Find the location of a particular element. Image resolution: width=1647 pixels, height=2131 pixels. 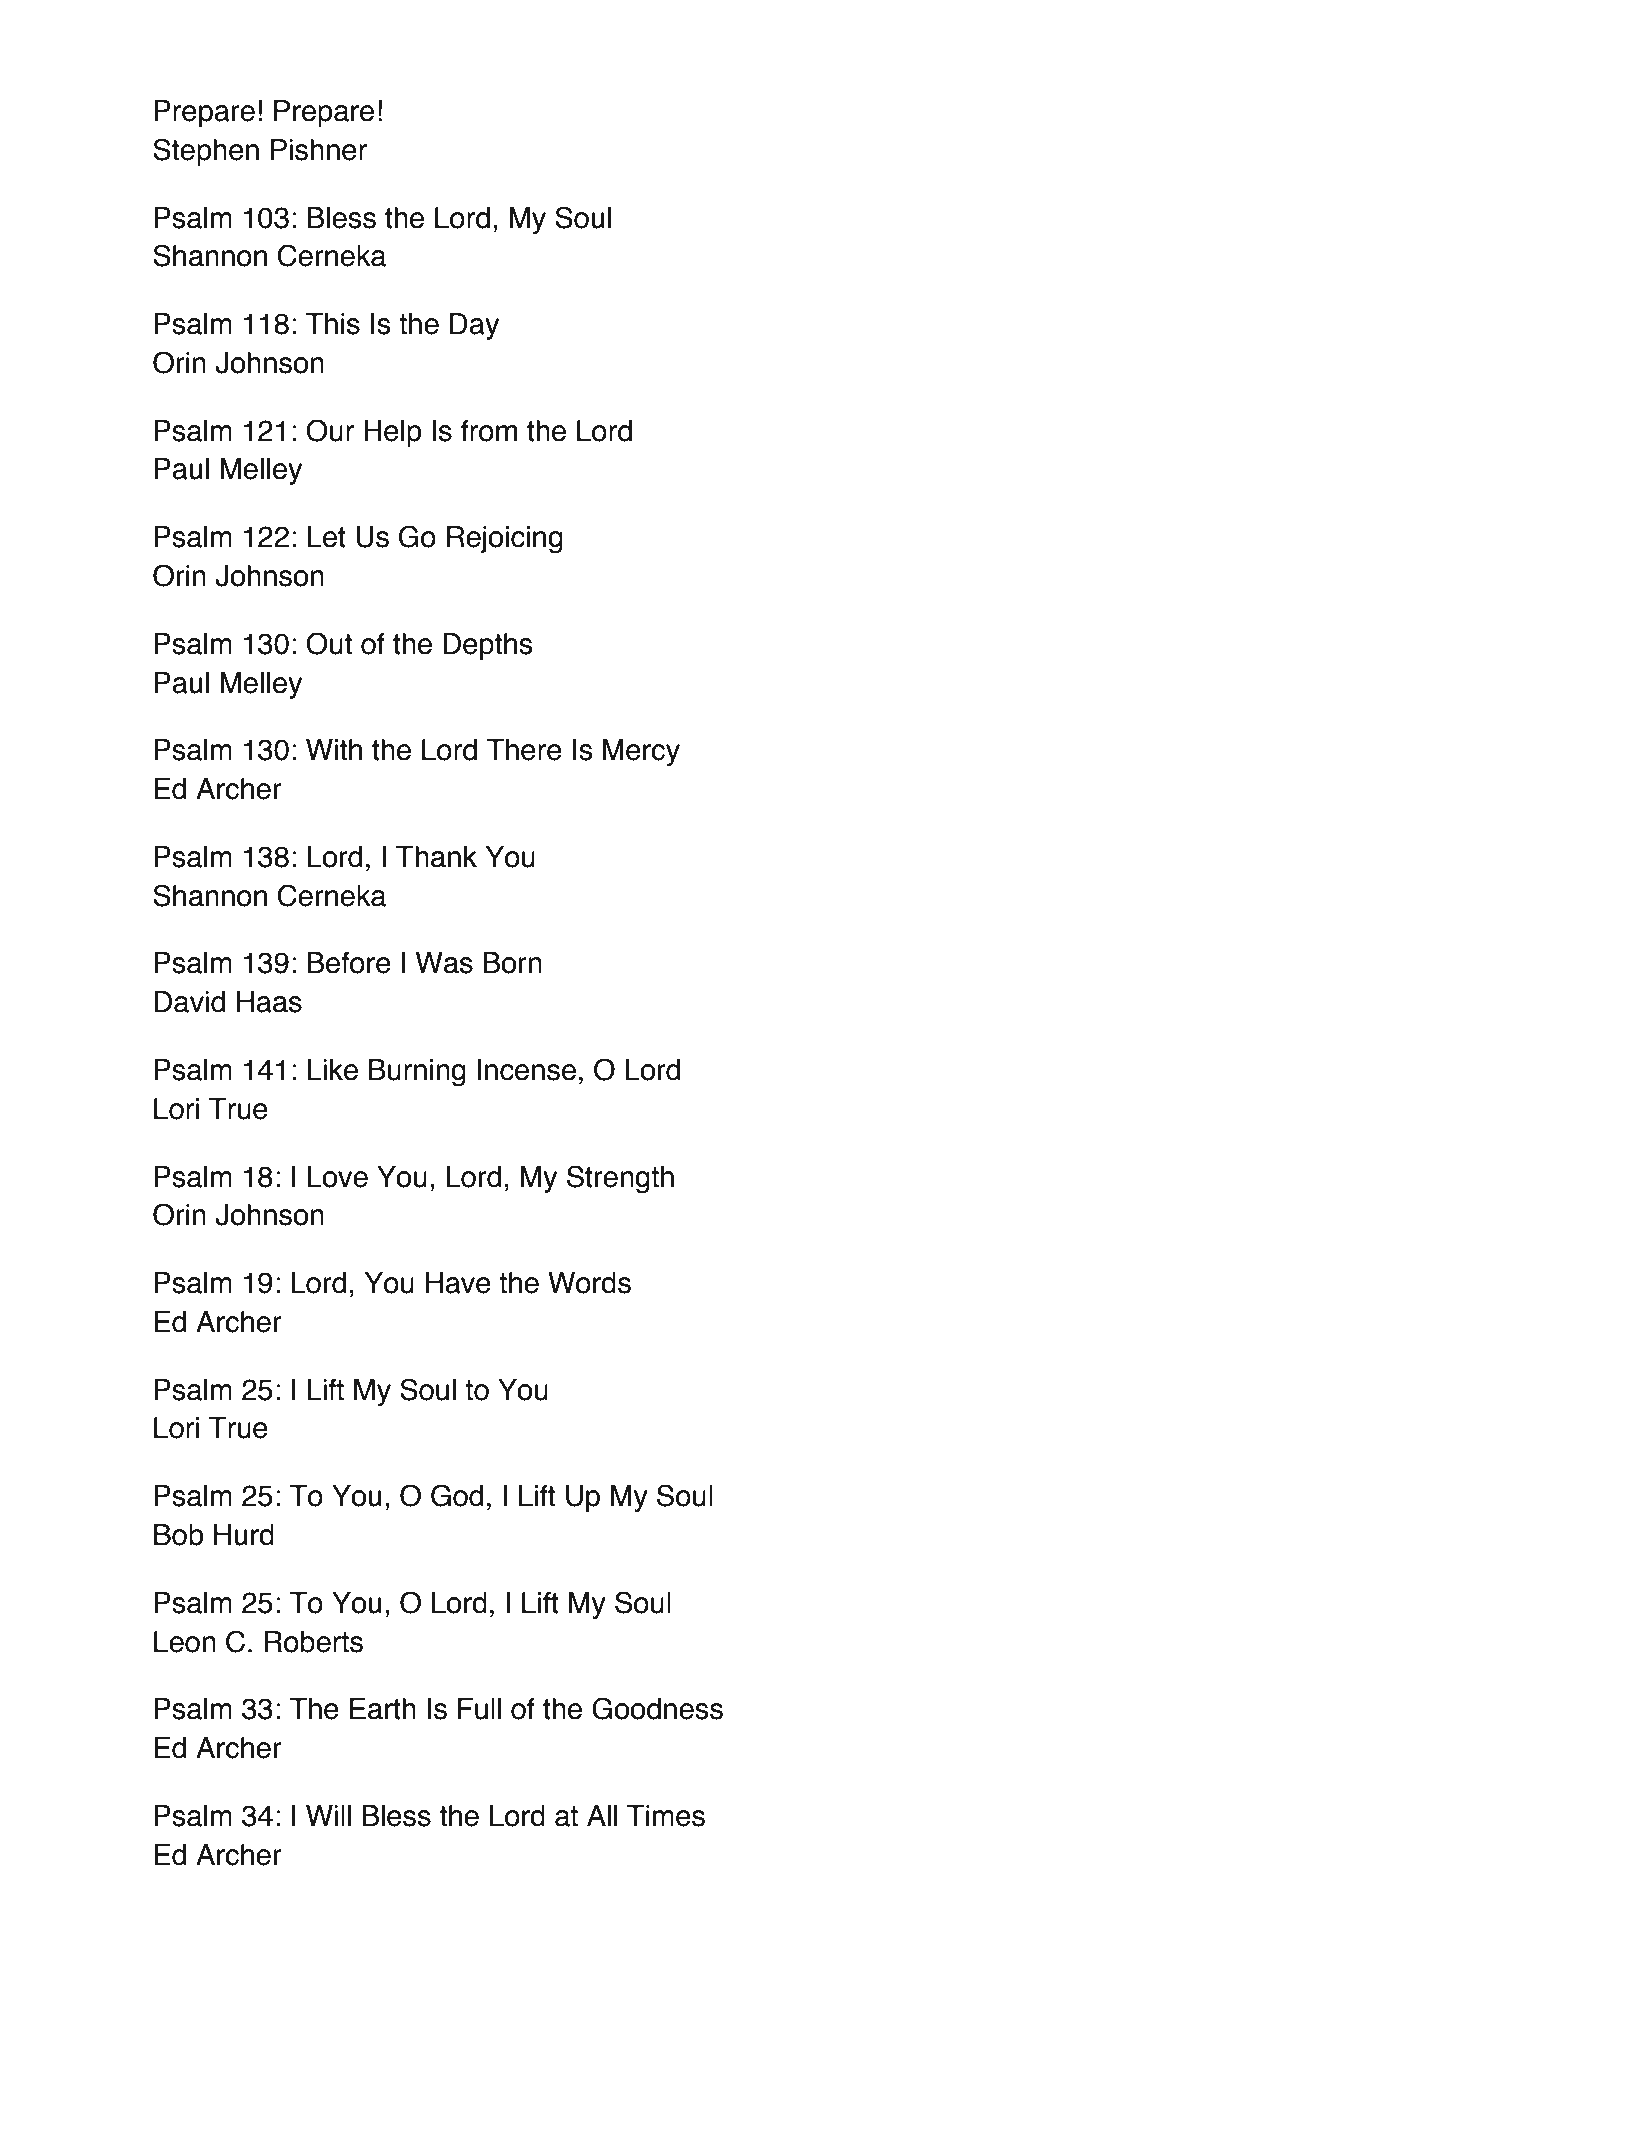

from is located at coordinates (489, 431).
